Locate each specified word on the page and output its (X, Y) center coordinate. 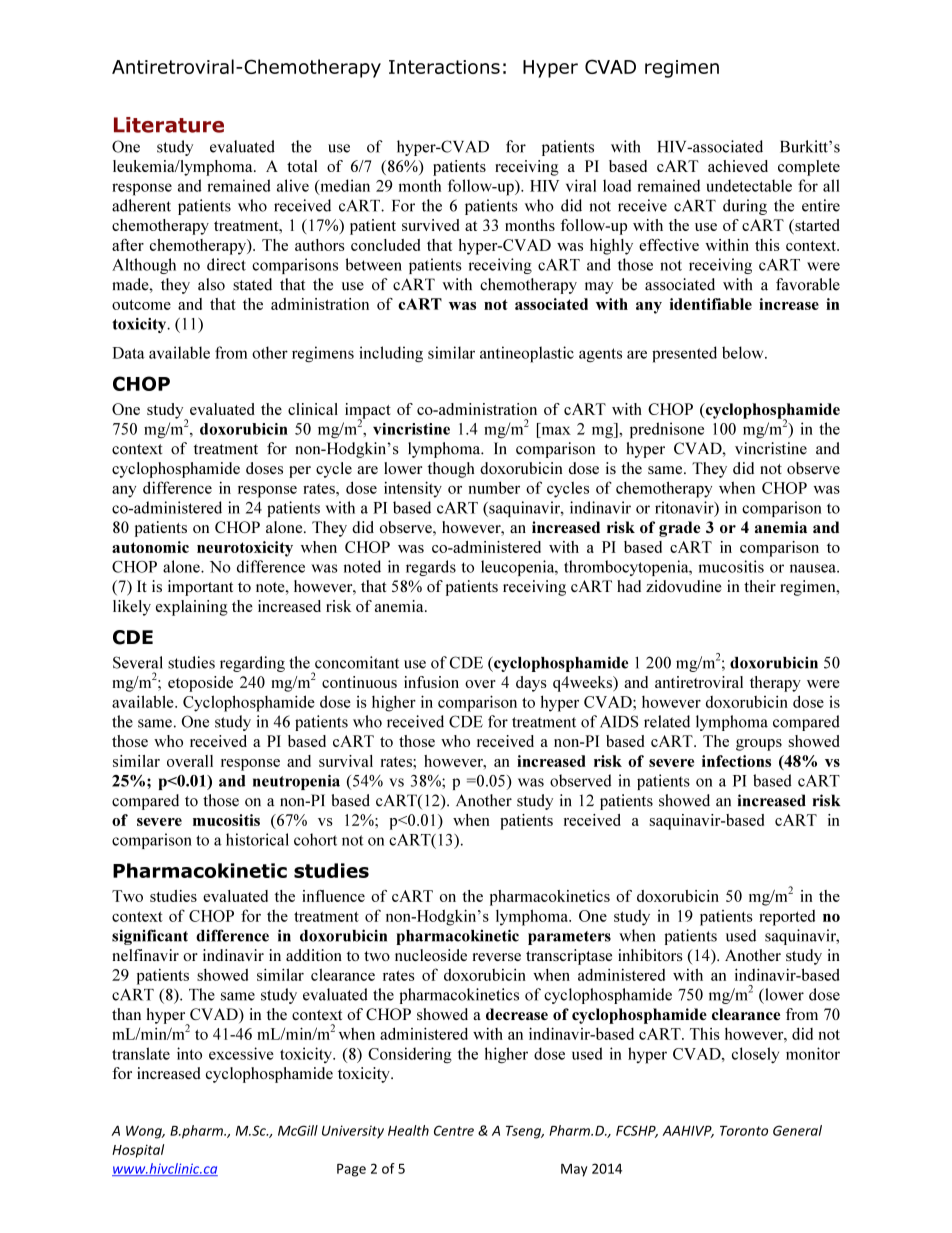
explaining (192, 608)
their (760, 586)
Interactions (444, 67)
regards (431, 568)
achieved (738, 166)
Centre (454, 1130)
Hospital (138, 1151)
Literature (169, 125)
